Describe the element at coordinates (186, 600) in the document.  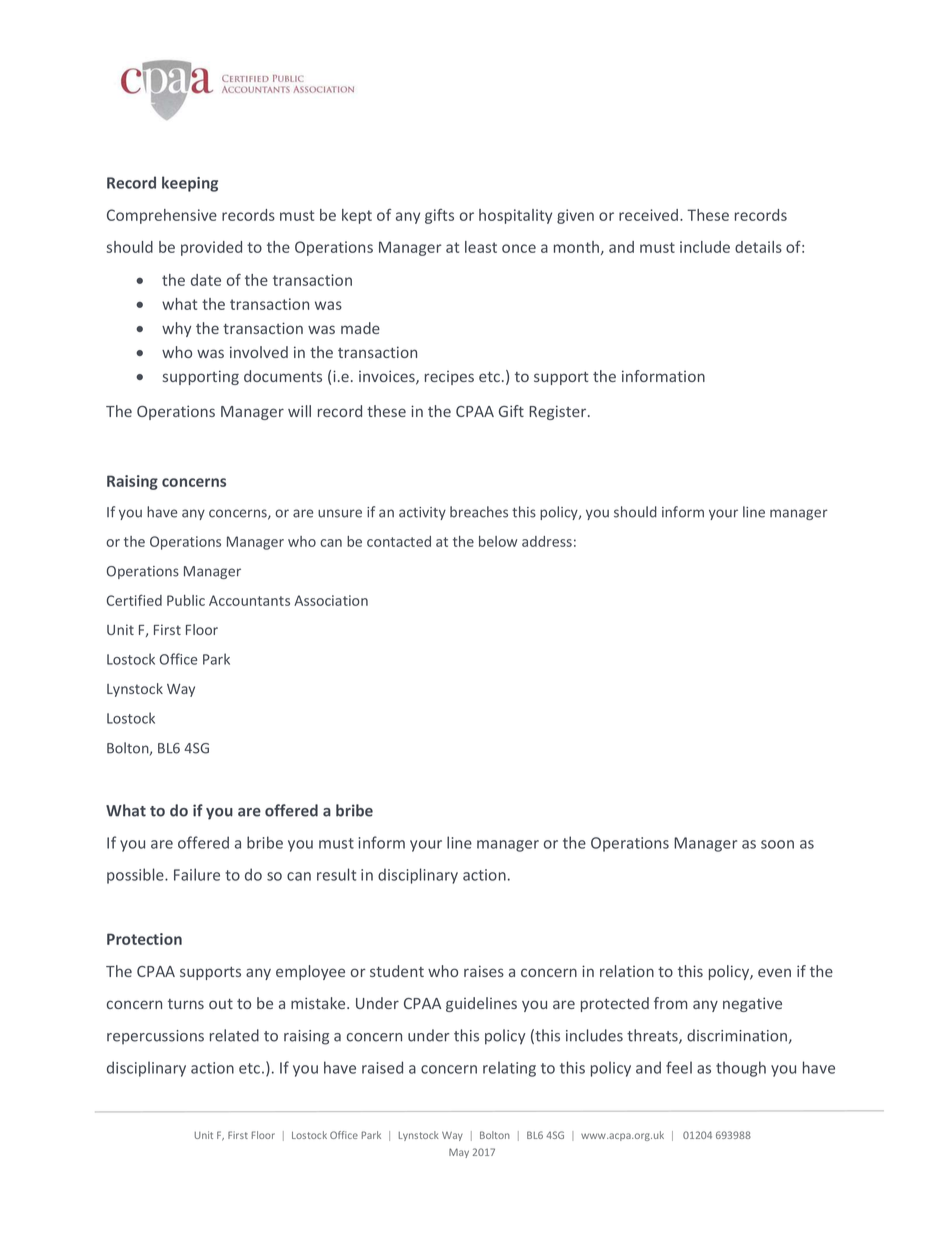
I see `Public` at that location.
